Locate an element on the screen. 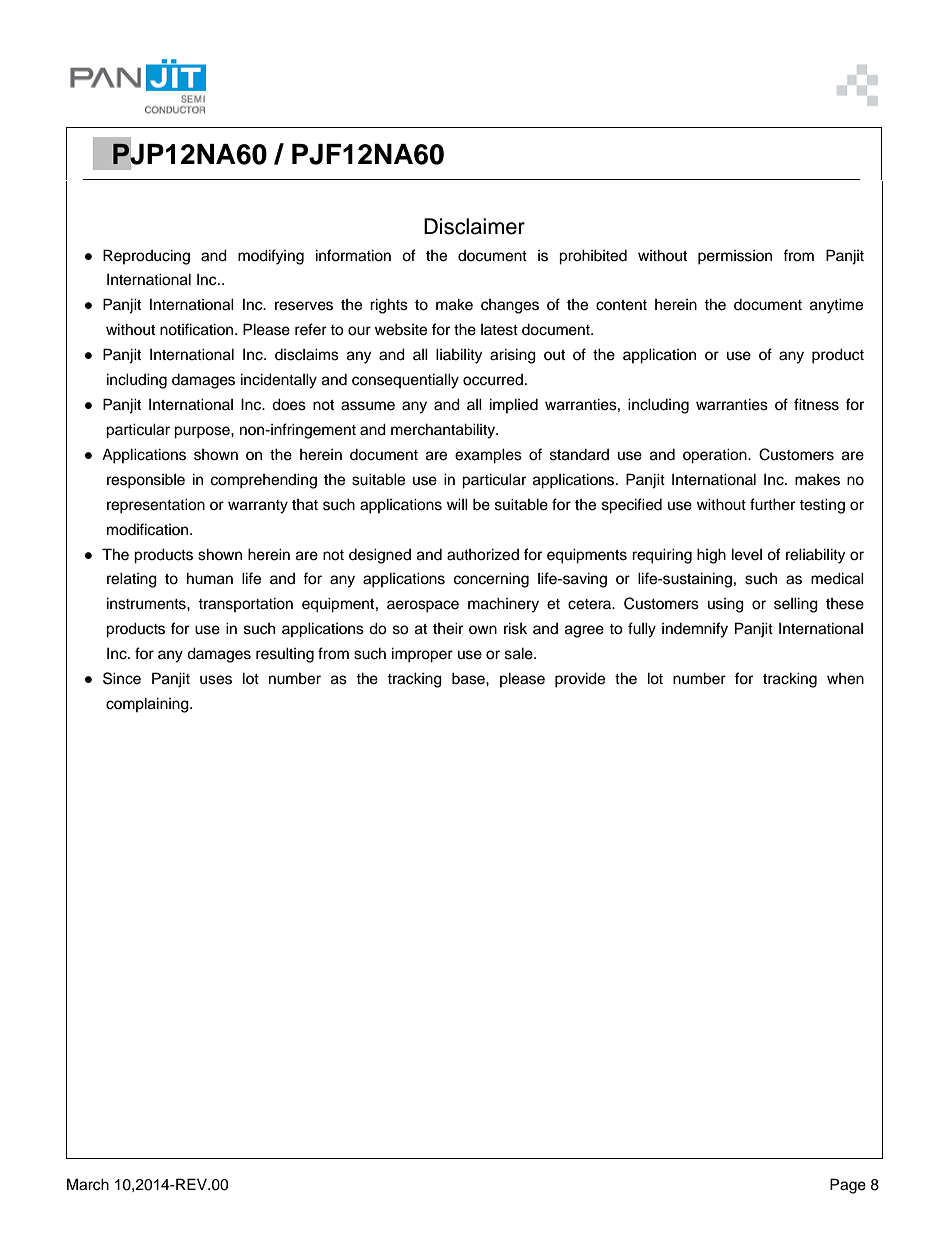 The height and width of the screenshot is (1233, 952). Disclaimer is located at coordinates (474, 226).
